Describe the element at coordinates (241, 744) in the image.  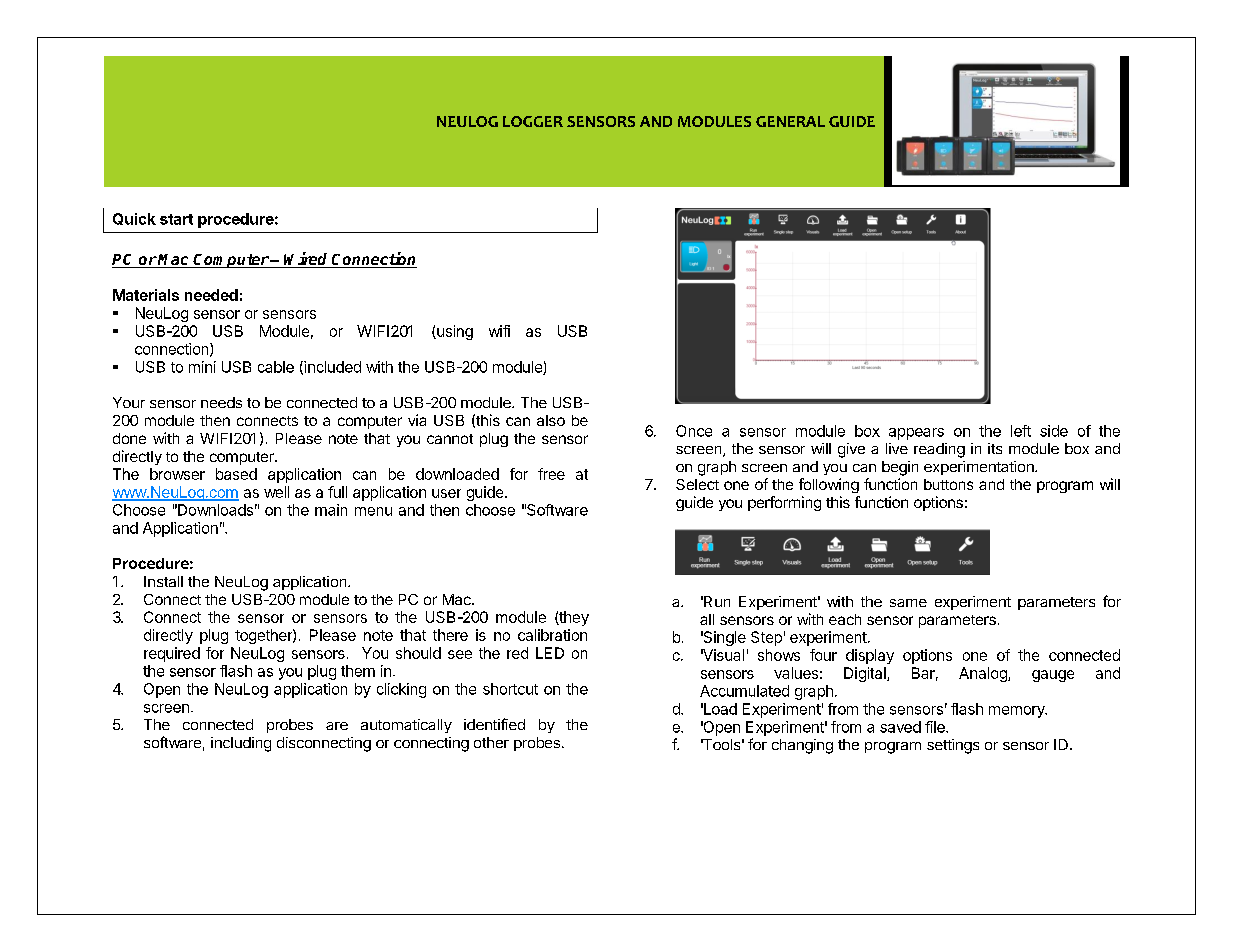
I see `including` at that location.
